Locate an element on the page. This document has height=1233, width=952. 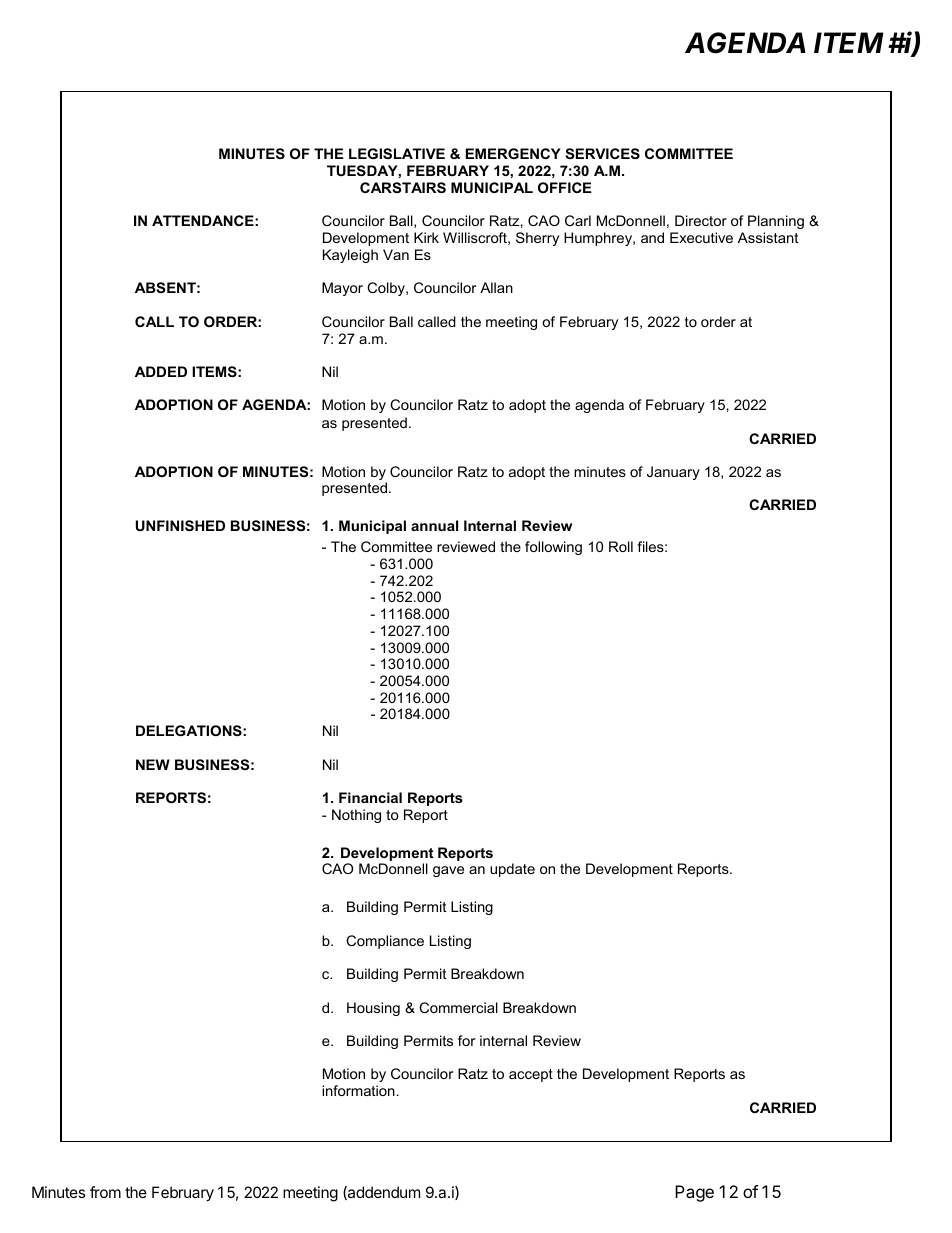
Director is located at coordinates (701, 220).
